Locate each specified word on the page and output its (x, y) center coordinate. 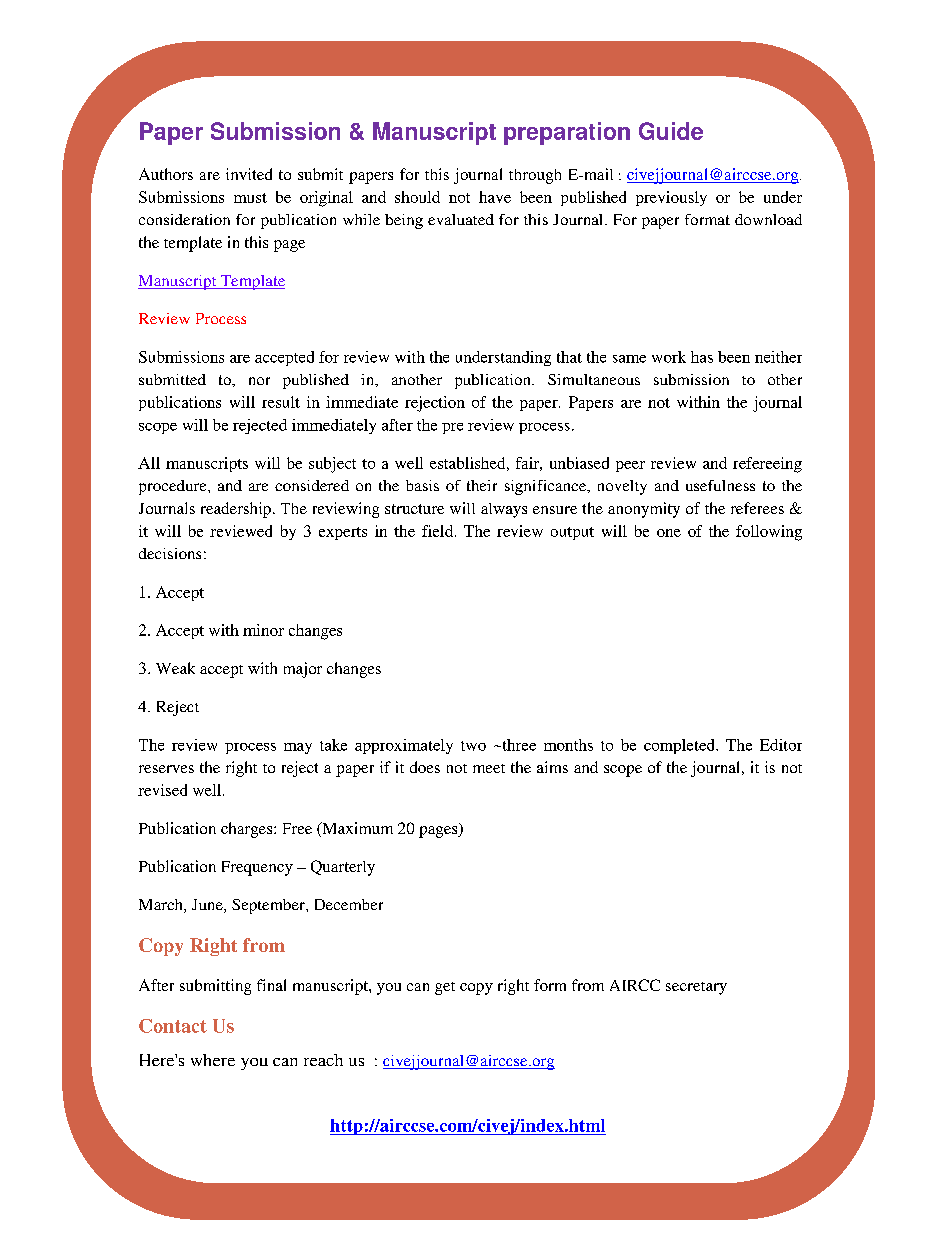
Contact (173, 1026)
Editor (781, 745)
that (569, 357)
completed (680, 746)
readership (236, 510)
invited (249, 174)
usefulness (720, 485)
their (482, 485)
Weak (175, 668)
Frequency (257, 868)
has (702, 357)
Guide (671, 131)
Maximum (356, 829)
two (473, 746)
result (281, 402)
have (495, 197)
